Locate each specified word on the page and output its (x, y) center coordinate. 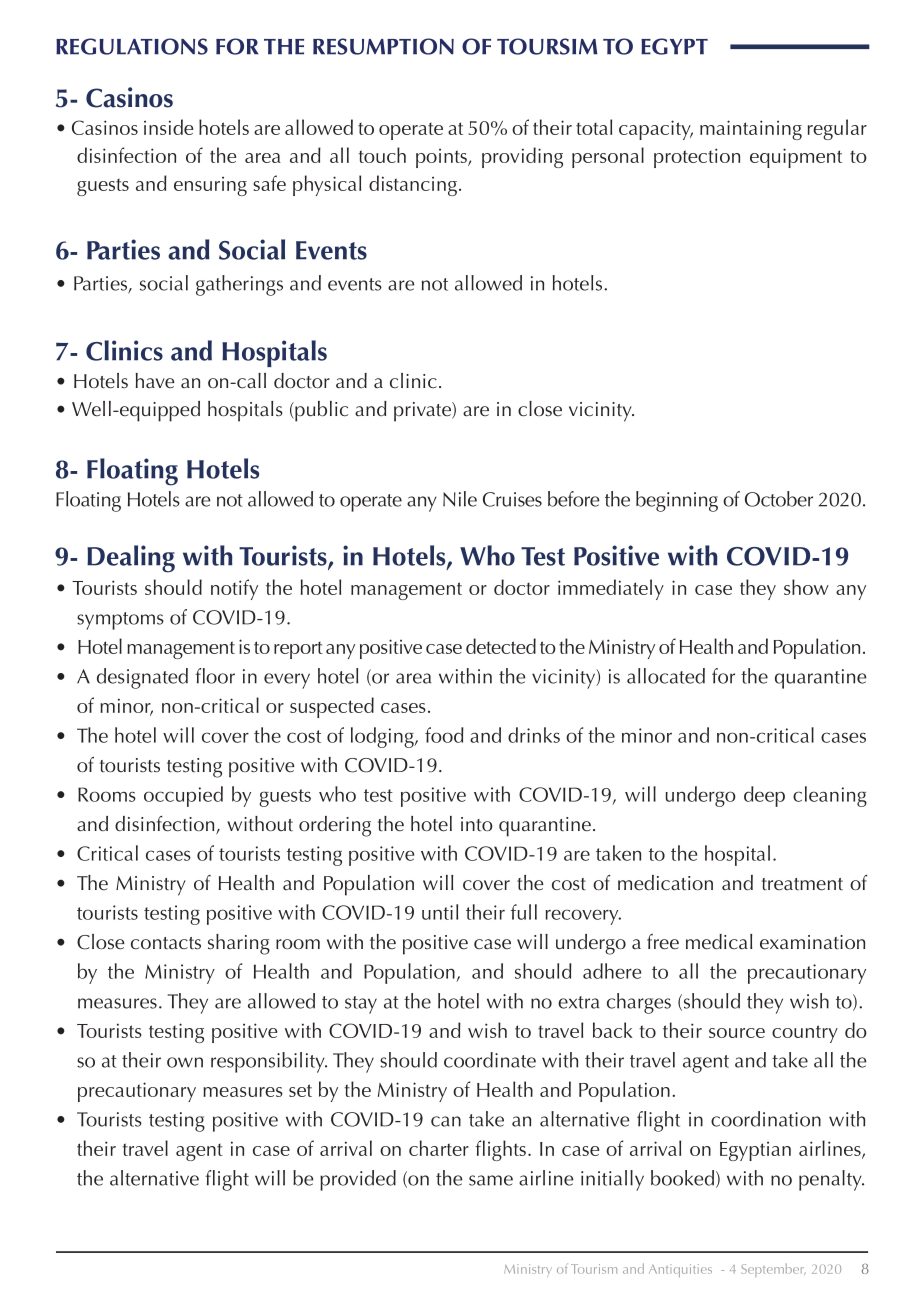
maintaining (751, 130)
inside (168, 127)
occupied (183, 796)
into (477, 824)
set (300, 1090)
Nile (460, 499)
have (155, 381)
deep (764, 796)
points (442, 158)
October (779, 499)
